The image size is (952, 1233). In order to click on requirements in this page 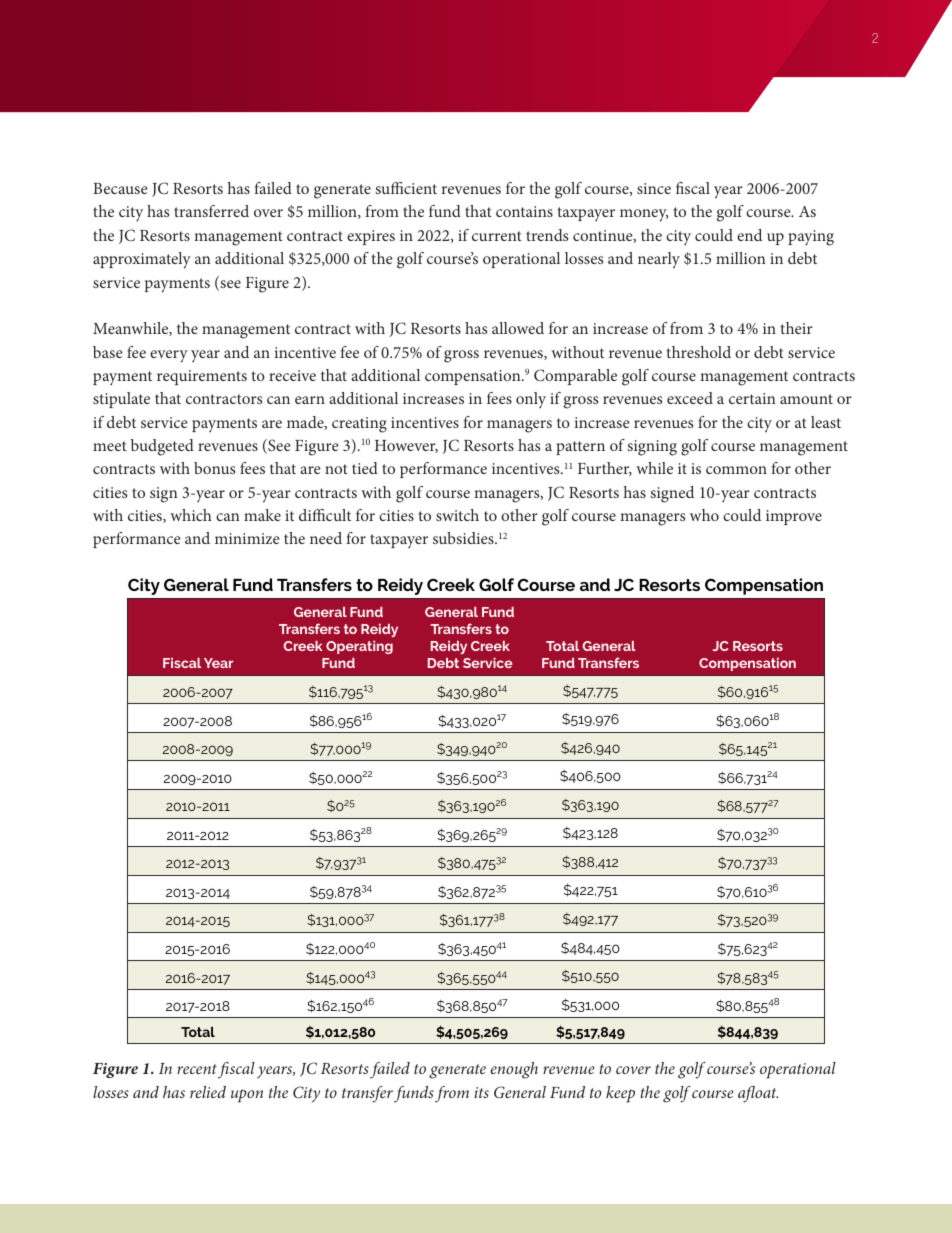, I will do `click(202, 377)`.
